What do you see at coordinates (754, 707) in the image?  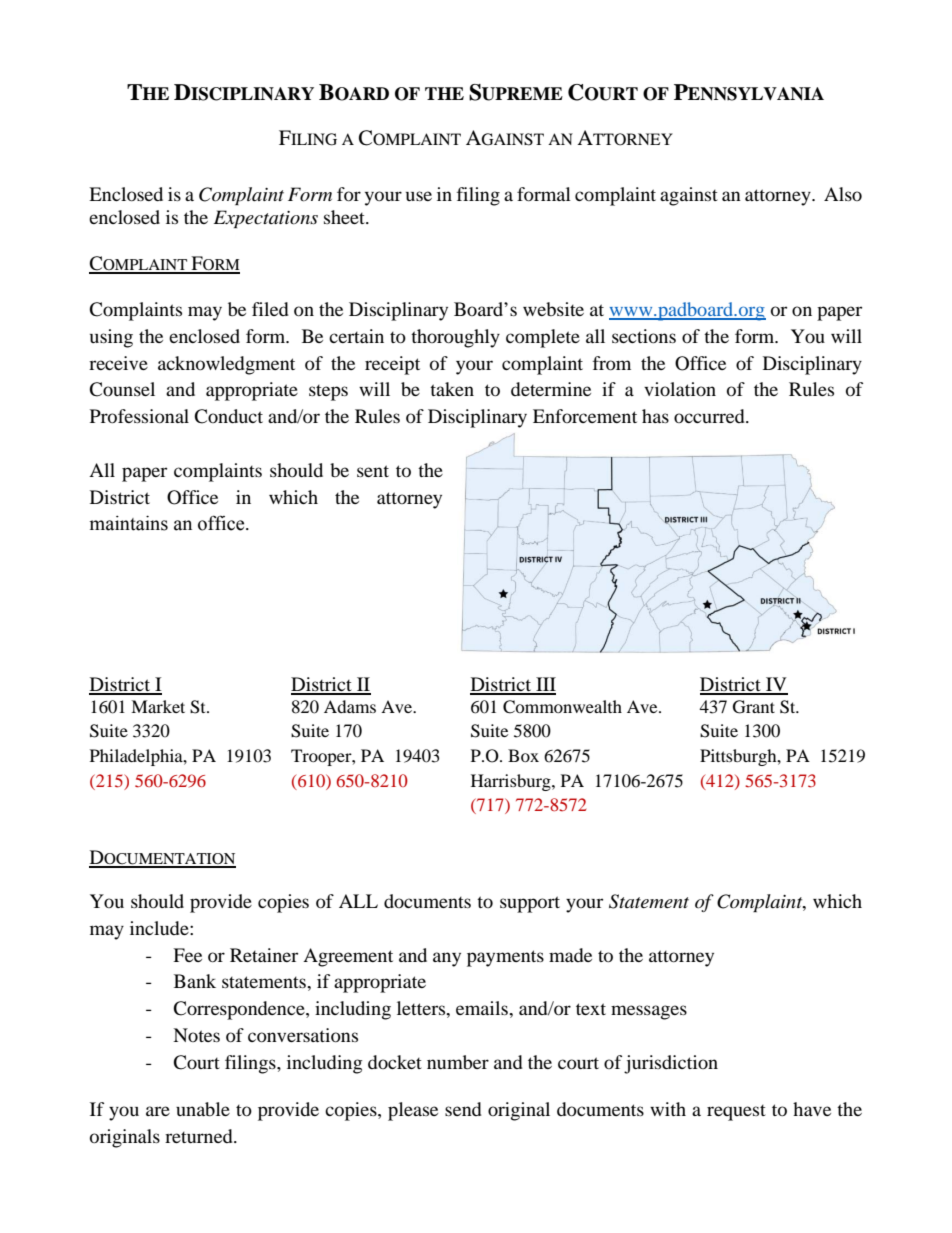 I see `Grant` at bounding box center [754, 707].
